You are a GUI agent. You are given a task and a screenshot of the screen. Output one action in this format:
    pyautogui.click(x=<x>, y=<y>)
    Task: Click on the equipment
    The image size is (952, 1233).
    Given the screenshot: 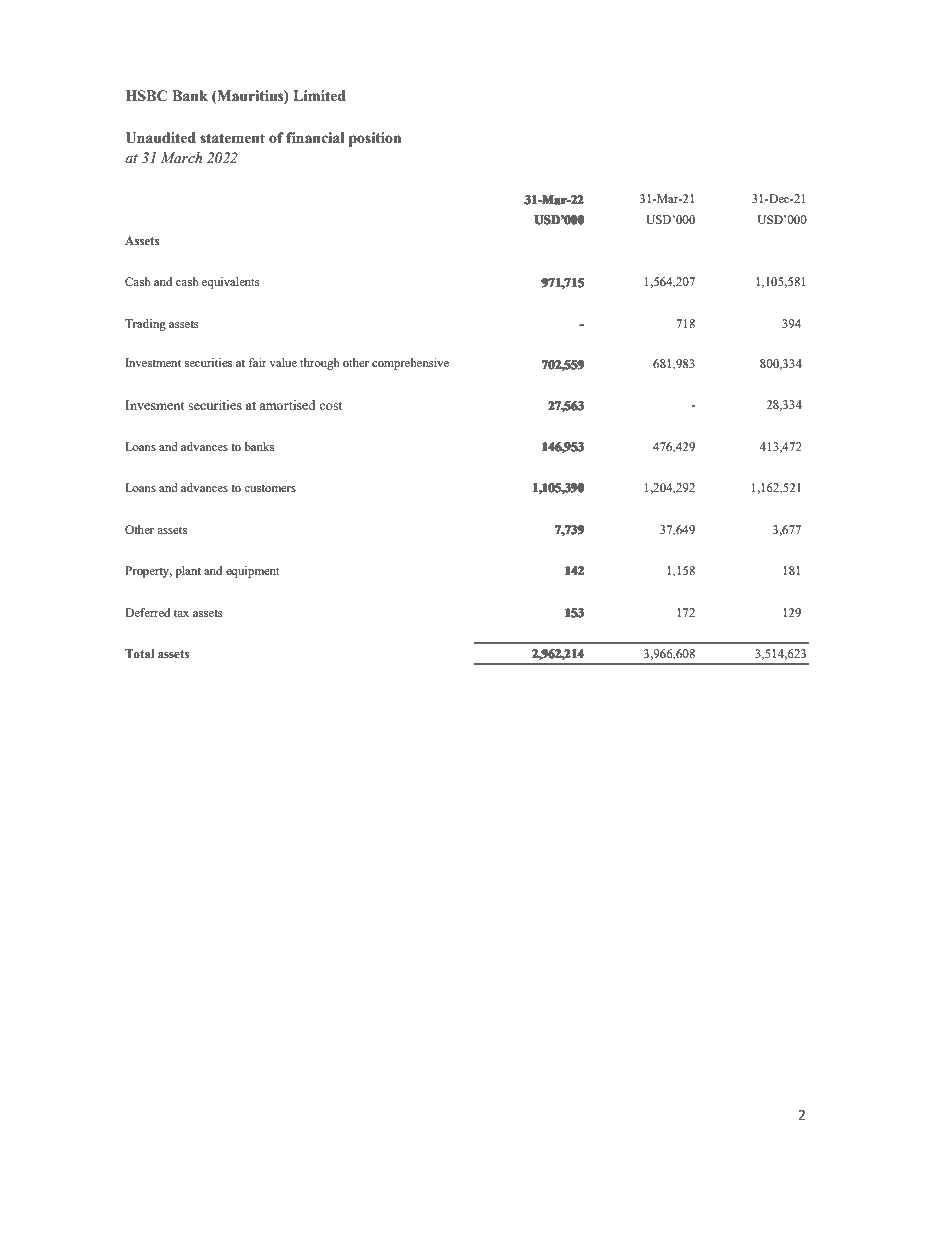 What is the action you would take?
    pyautogui.click(x=253, y=572)
